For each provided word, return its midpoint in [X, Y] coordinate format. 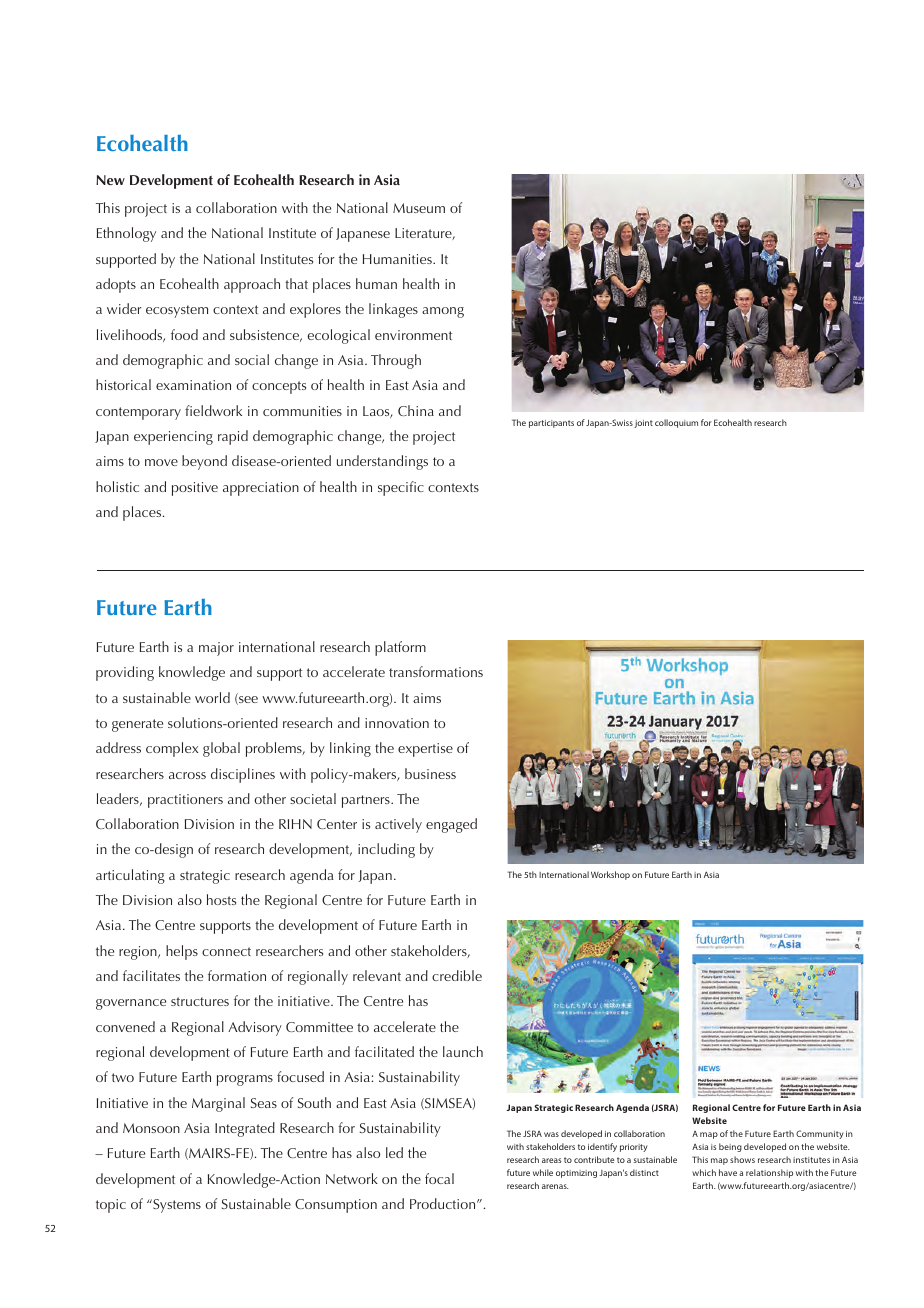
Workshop [610, 875]
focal [439, 1178]
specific [401, 488]
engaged [451, 825]
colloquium [676, 423]
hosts [221, 899]
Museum [419, 208]
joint [643, 424]
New [110, 180]
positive [195, 489]
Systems [176, 1206]
